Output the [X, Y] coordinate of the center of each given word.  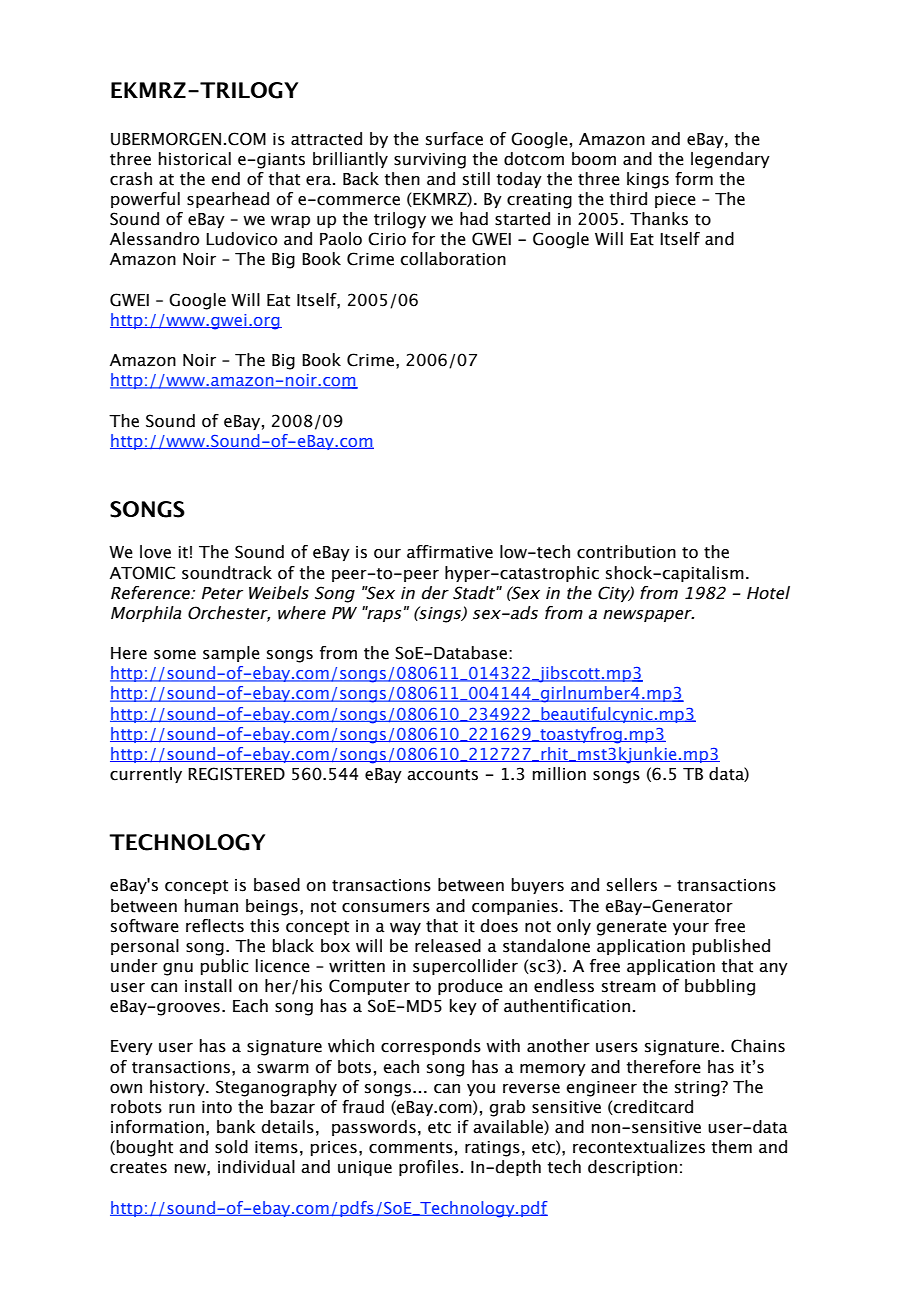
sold [231, 1147]
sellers [632, 885]
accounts [442, 775]
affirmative [450, 552]
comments [411, 1148]
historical [195, 159]
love [155, 552]
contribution [626, 552]
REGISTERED [236, 774]
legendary [730, 160]
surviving [430, 161]
